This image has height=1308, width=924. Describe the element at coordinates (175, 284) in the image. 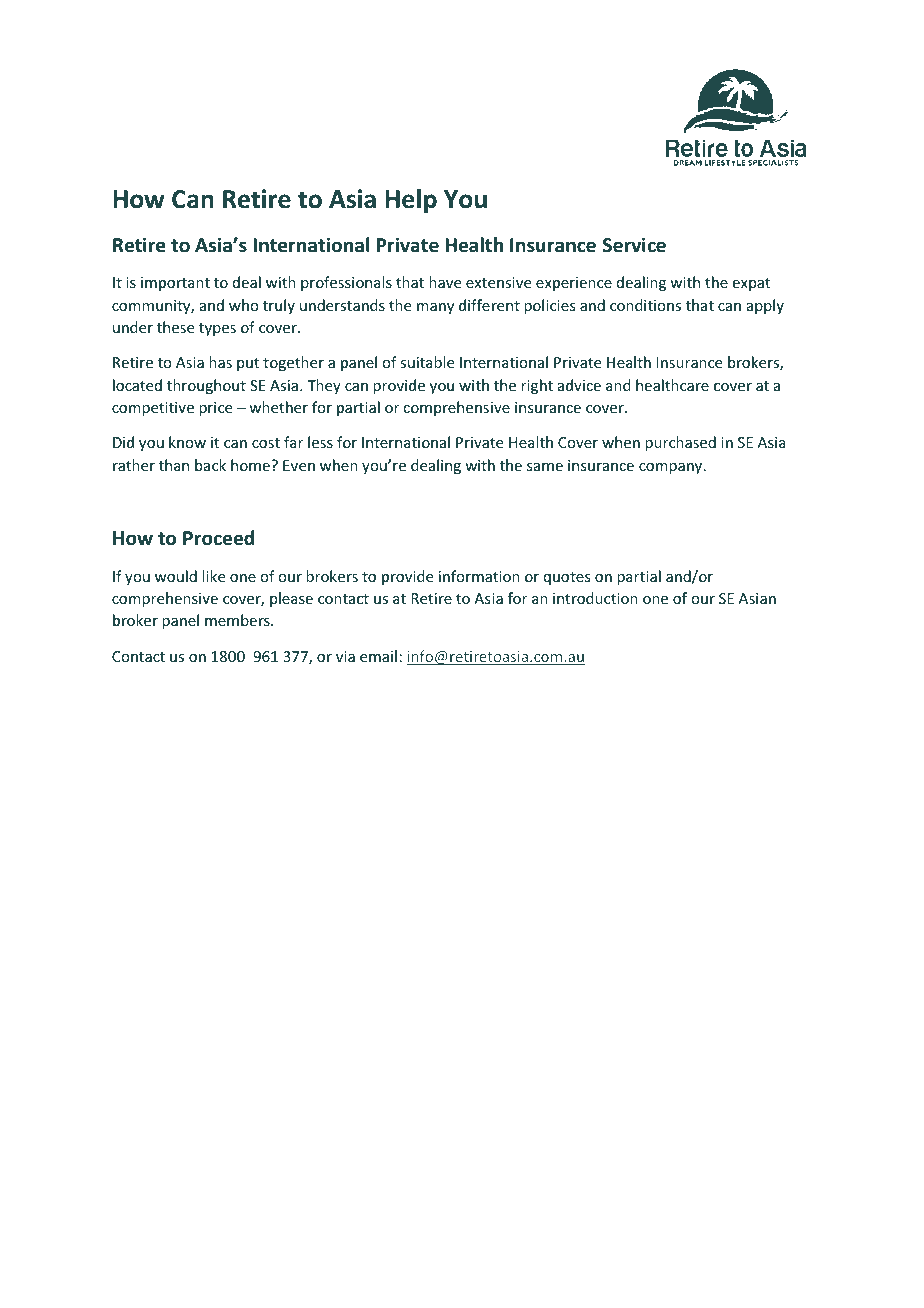

I see `important` at that location.
